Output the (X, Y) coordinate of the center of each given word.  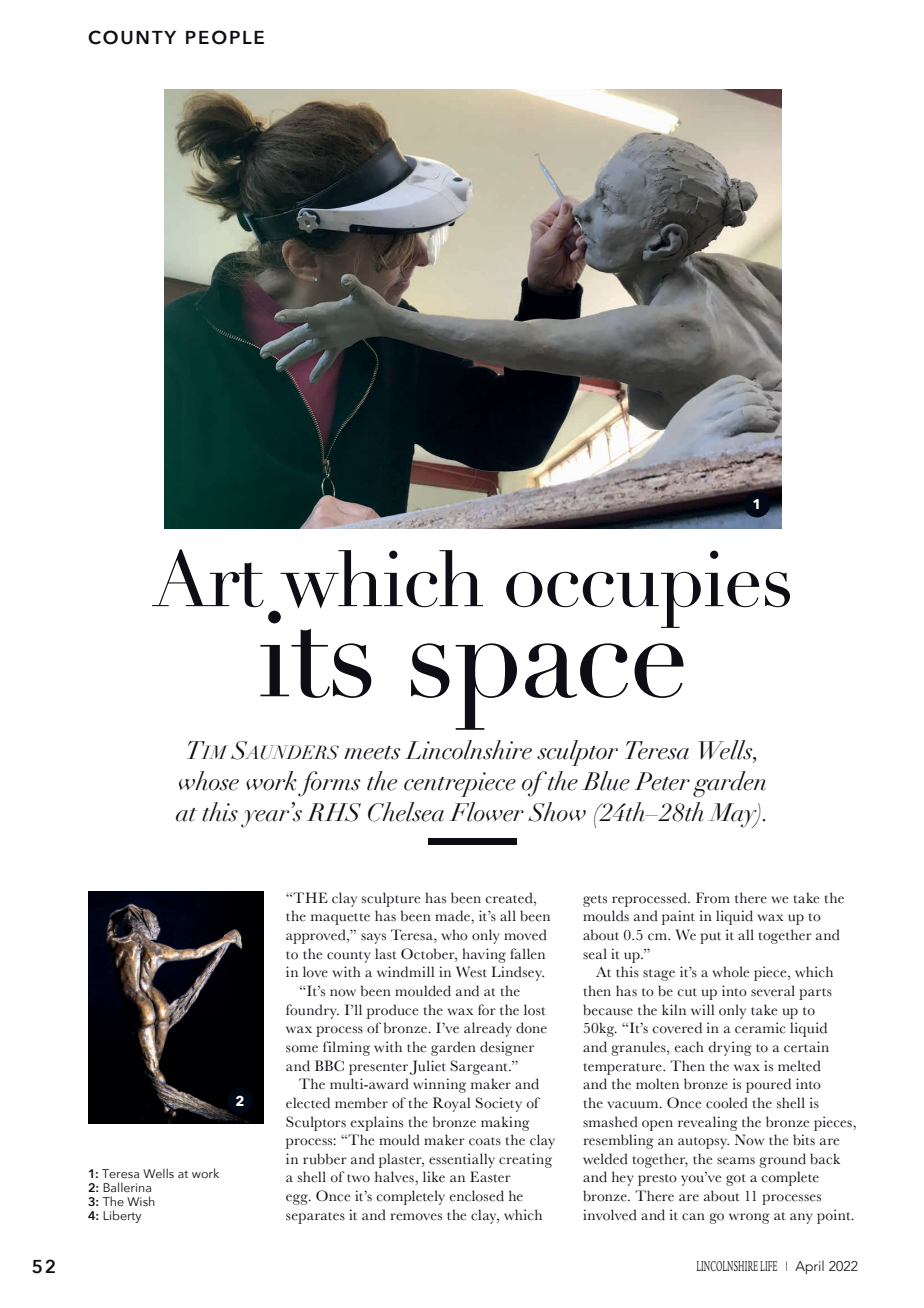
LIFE (768, 1266)
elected (308, 1103)
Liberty (122, 1216)
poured (768, 1085)
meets (372, 753)
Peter (662, 781)
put (710, 938)
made (453, 917)
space (547, 686)
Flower (486, 812)
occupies (648, 589)
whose (209, 781)
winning (439, 1085)
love (315, 972)
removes (416, 1217)
